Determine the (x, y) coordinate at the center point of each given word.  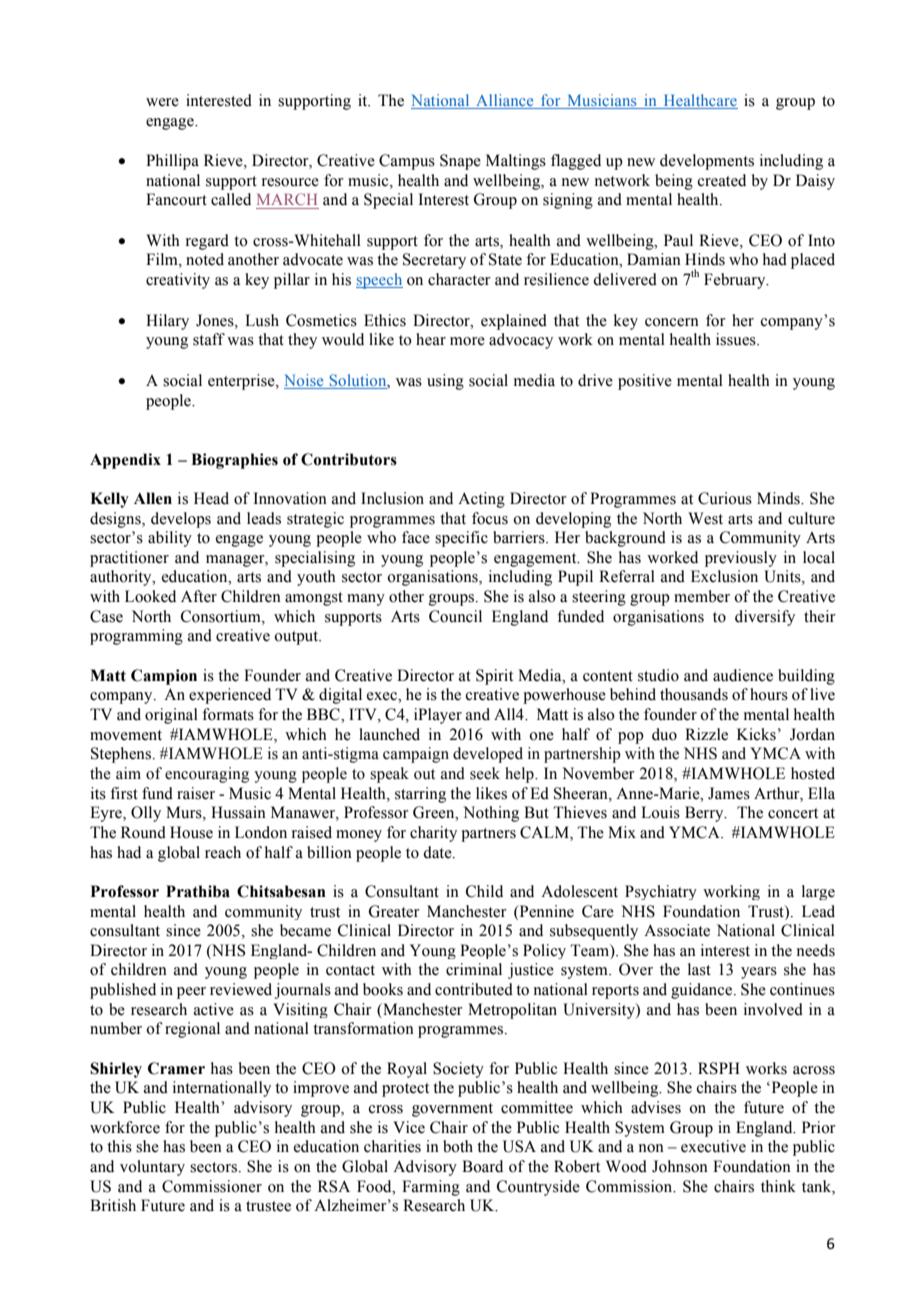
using (445, 382)
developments (707, 162)
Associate (677, 930)
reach (223, 852)
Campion (164, 677)
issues (737, 339)
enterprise (242, 382)
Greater (394, 911)
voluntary (152, 1168)
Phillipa (172, 162)
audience (743, 675)
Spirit (494, 677)
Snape (460, 162)
